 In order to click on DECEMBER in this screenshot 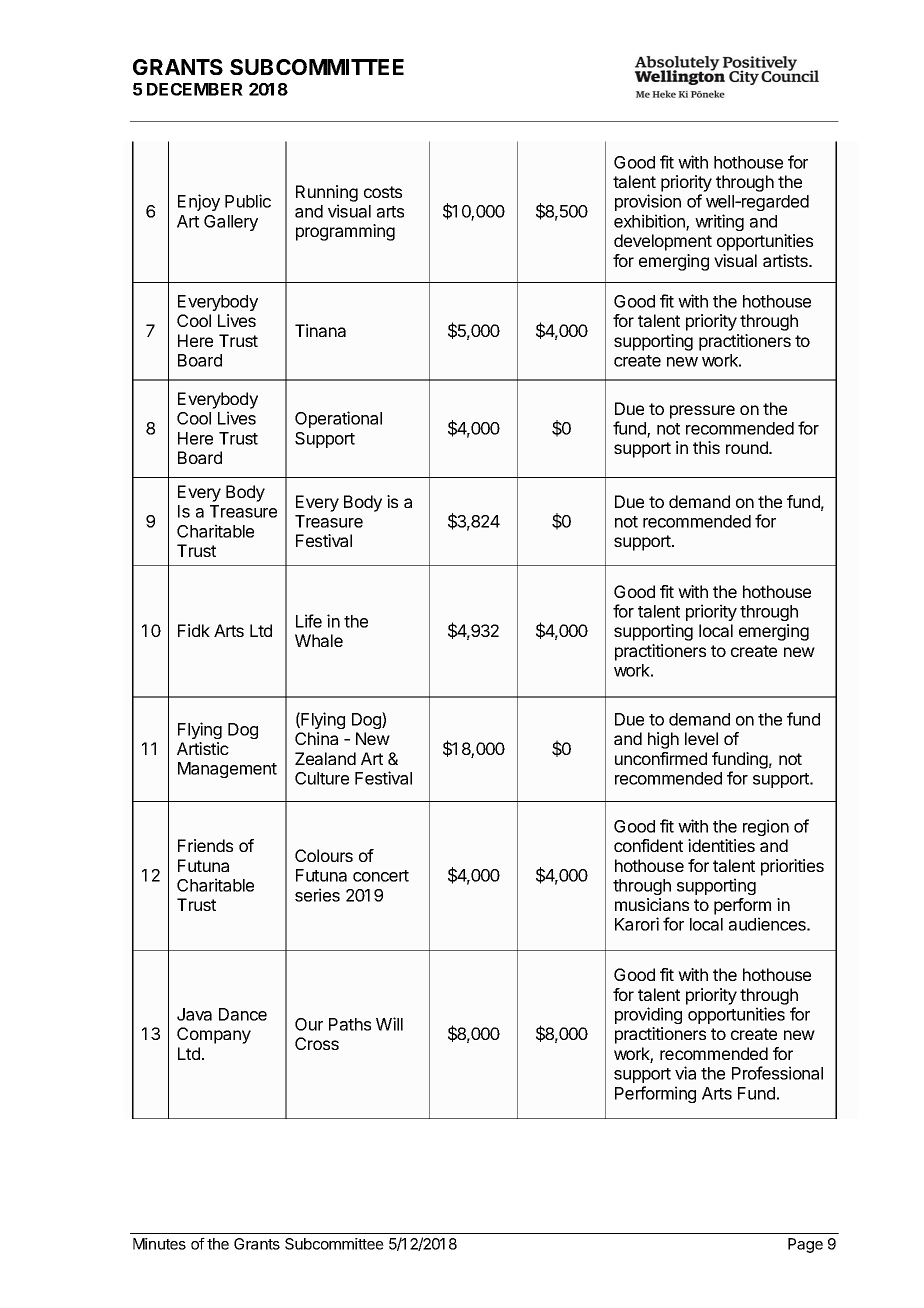, I will do `click(195, 89)`.
